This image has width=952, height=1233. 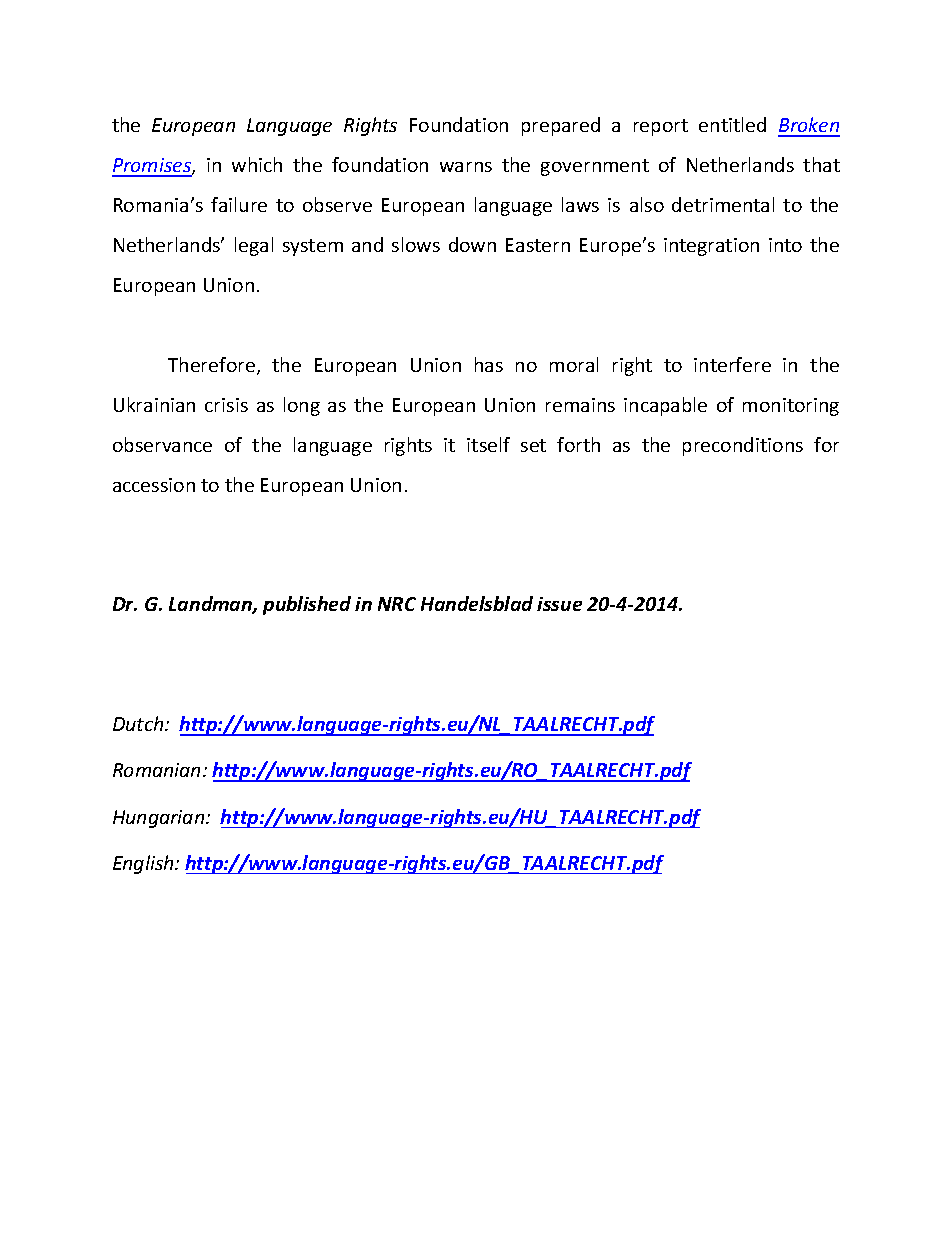 I want to click on which, so click(x=257, y=164).
